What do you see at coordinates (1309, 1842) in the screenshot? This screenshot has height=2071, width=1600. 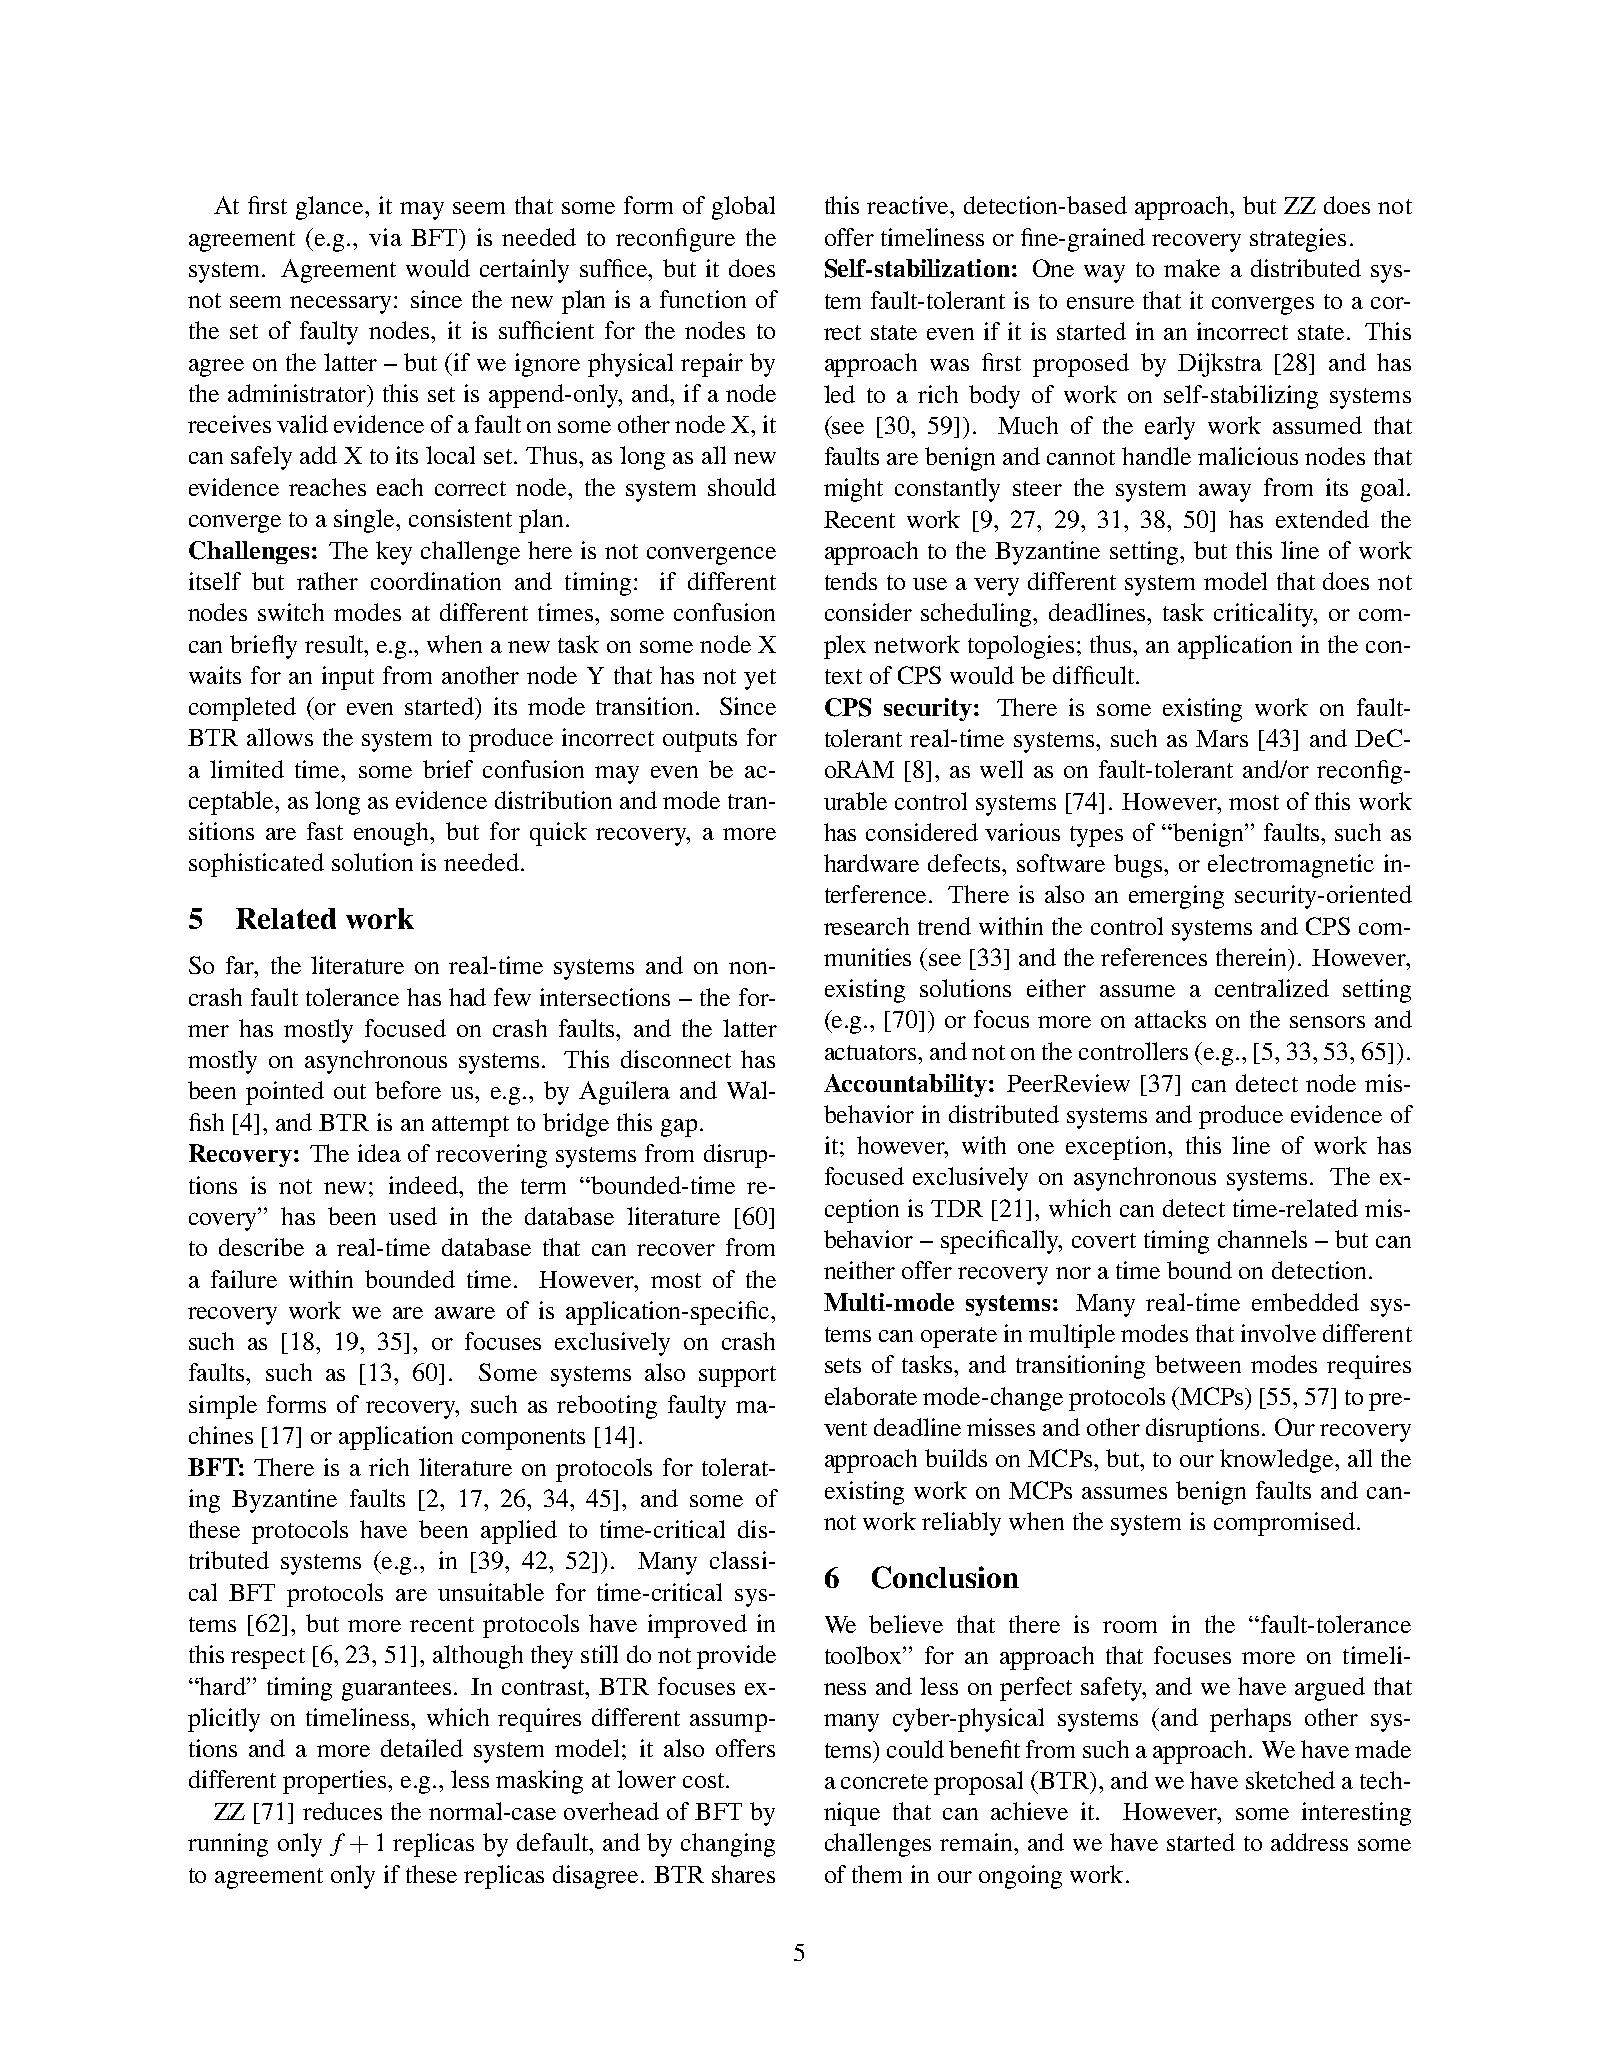 I see `address` at bounding box center [1309, 1842].
